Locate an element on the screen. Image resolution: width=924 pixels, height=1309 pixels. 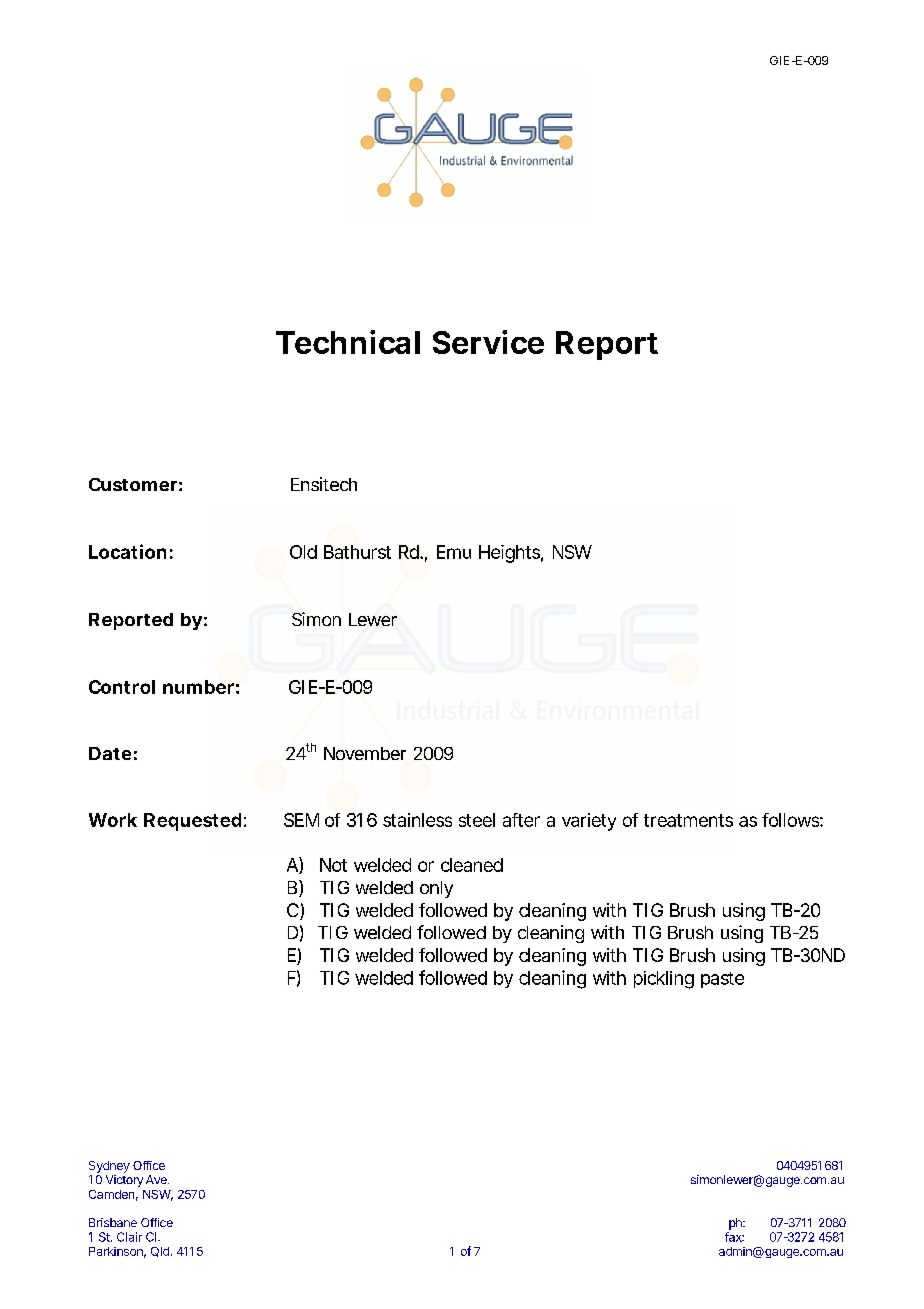
only is located at coordinates (436, 889).
